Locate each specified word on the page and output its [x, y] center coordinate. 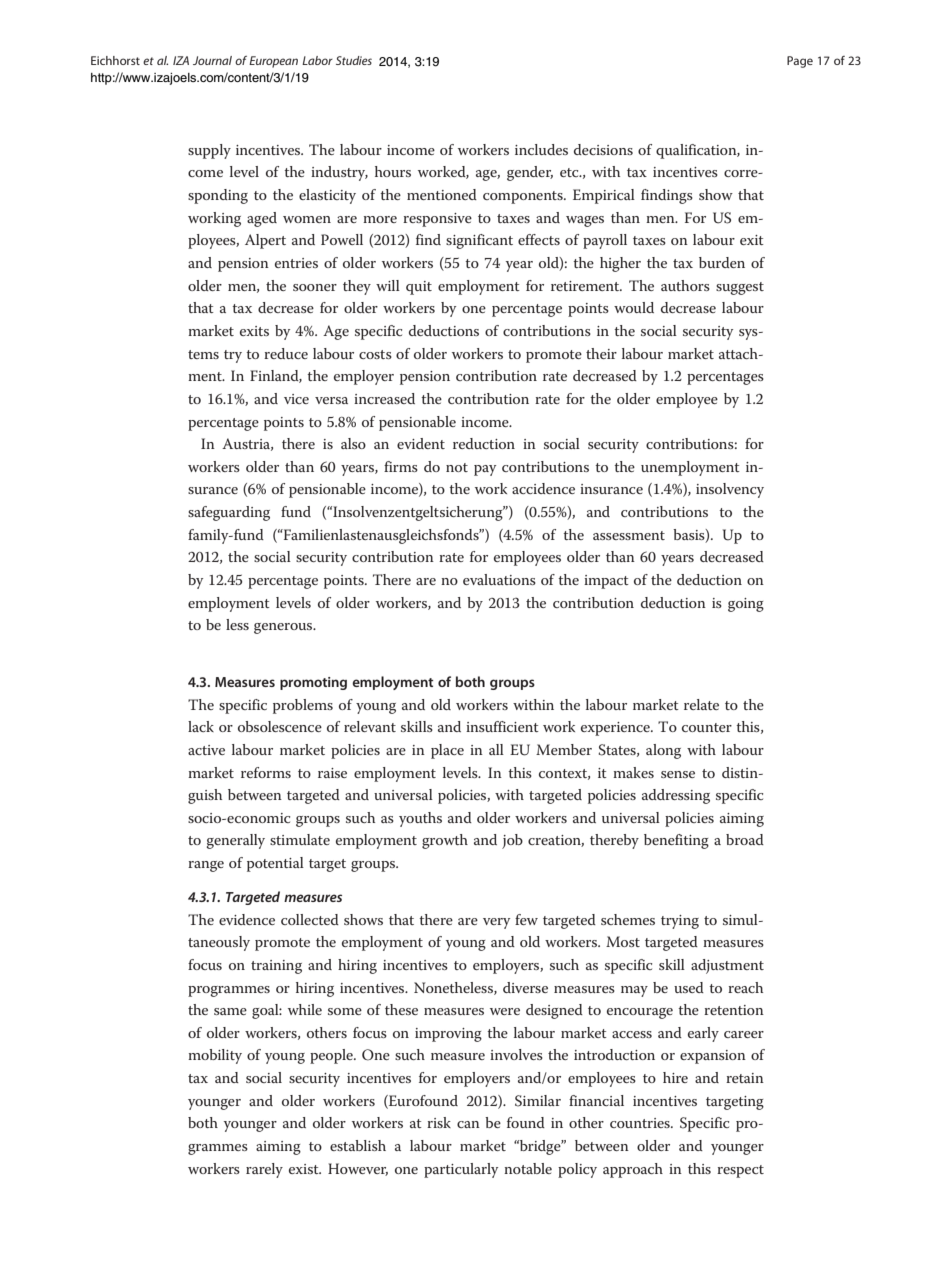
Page [800, 62]
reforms [266, 772]
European [273, 62]
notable [528, 1168]
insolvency [730, 490]
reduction [484, 443]
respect [740, 1171]
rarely [264, 1170]
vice [296, 399]
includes [541, 149]
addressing [676, 796]
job [512, 841]
